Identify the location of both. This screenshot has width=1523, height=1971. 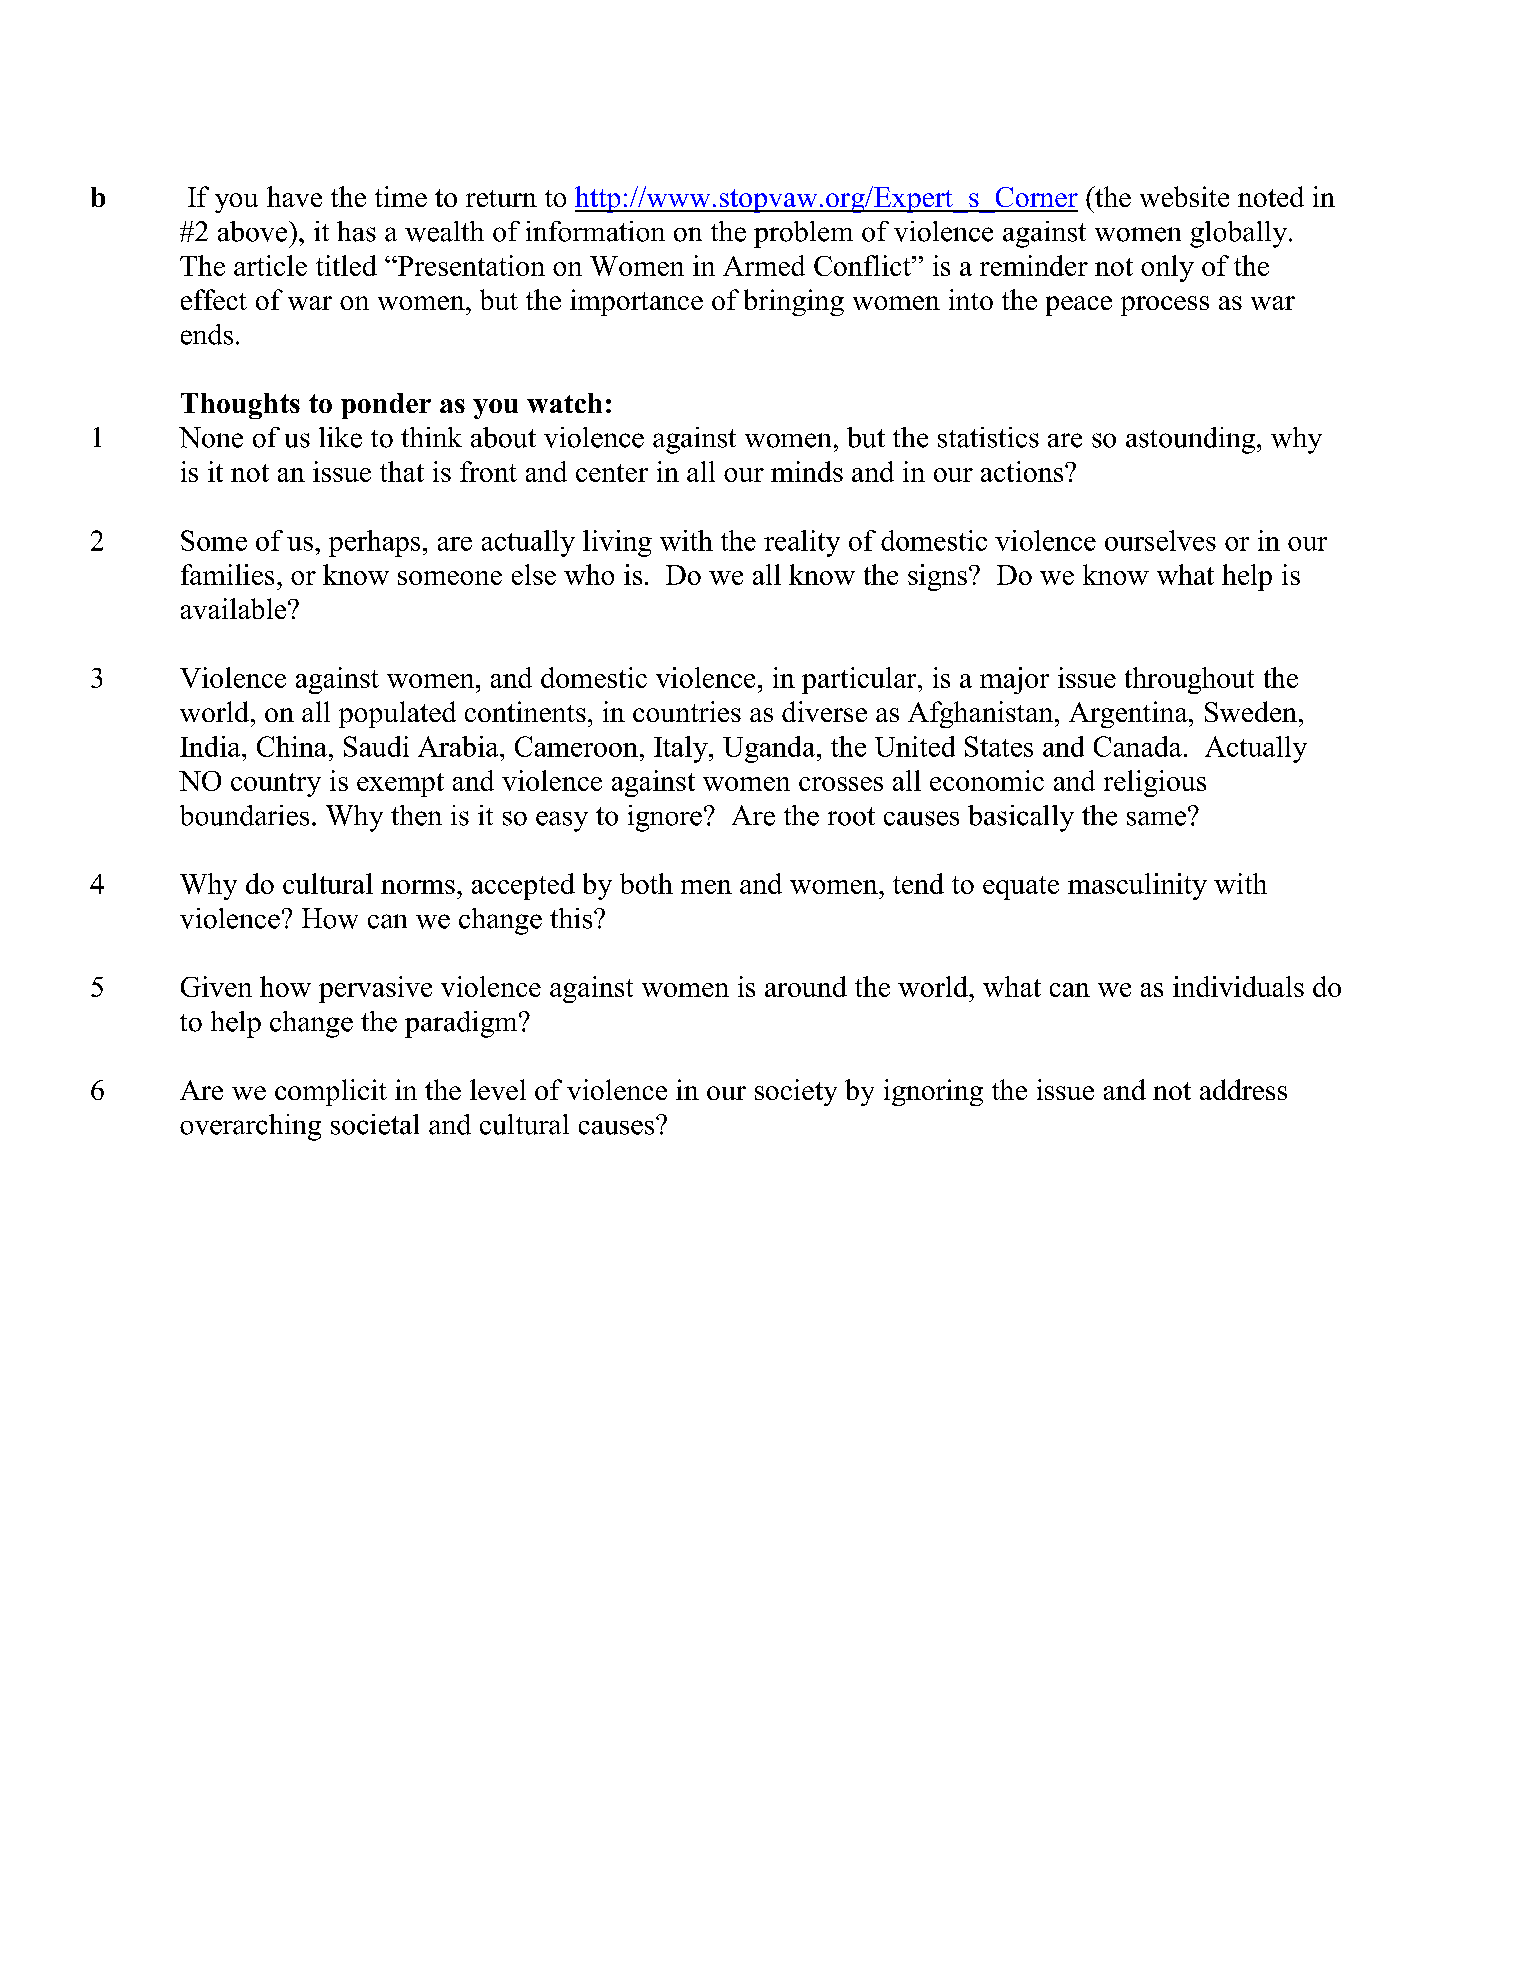
(646, 883).
